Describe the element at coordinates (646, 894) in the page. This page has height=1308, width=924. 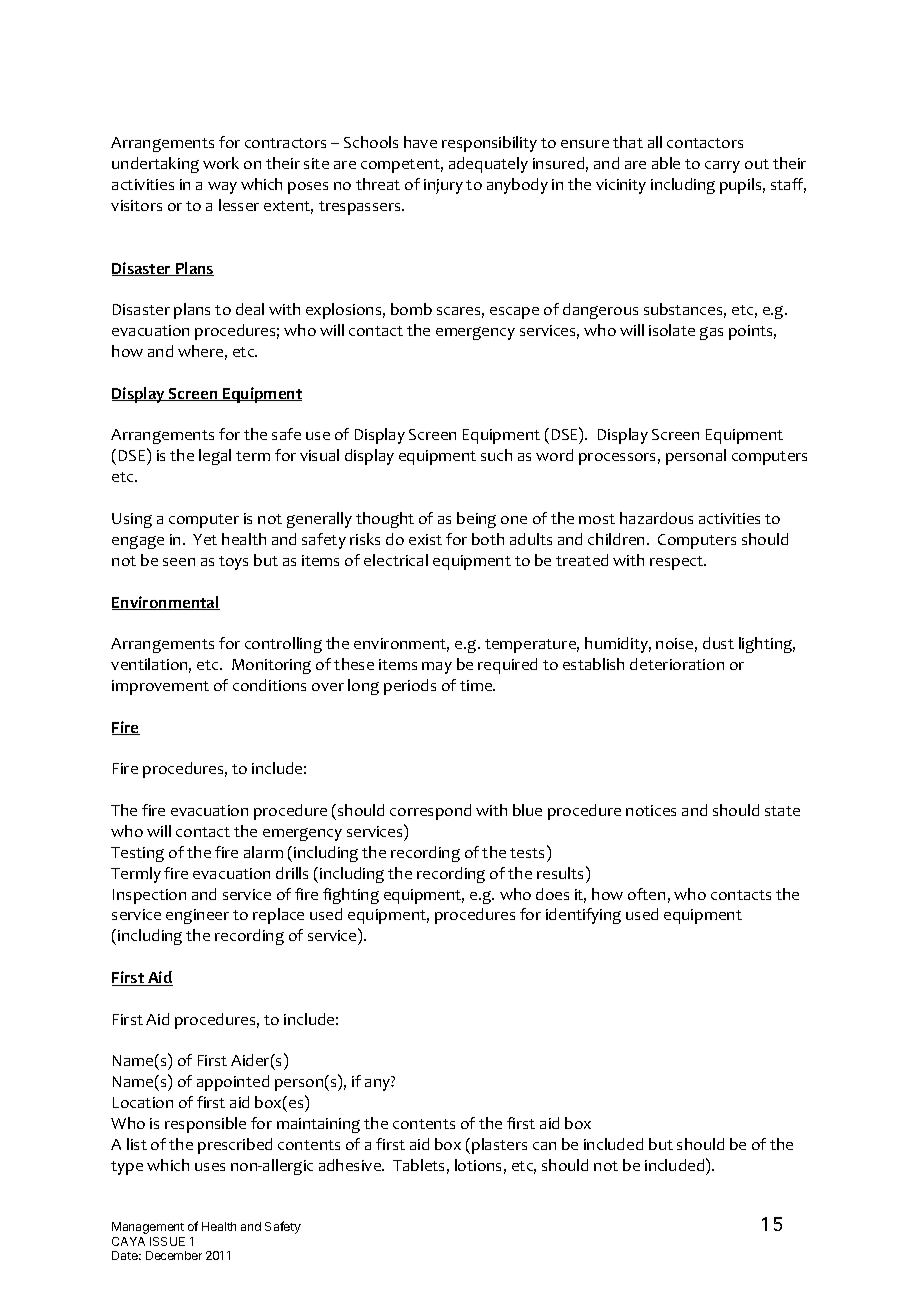
I see `often` at that location.
